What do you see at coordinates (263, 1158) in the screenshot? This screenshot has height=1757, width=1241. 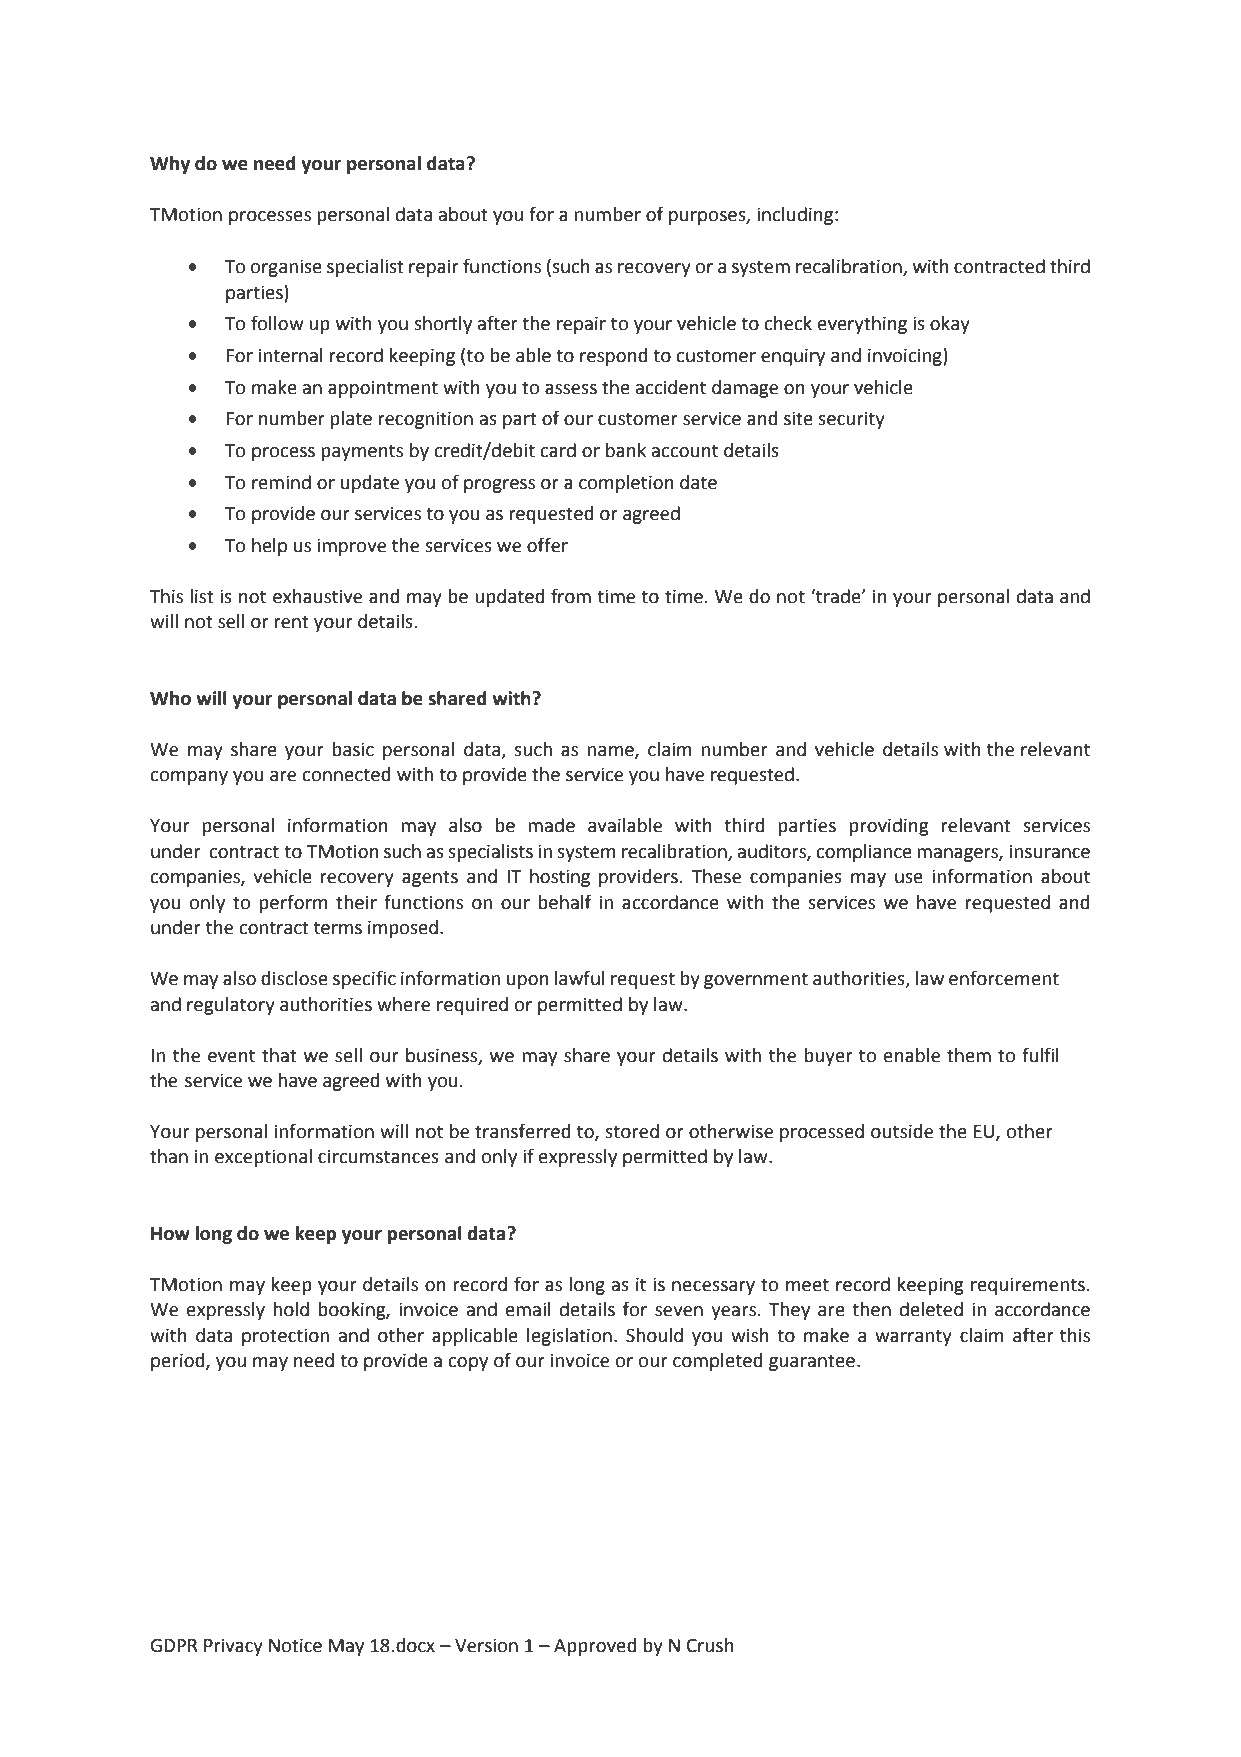 I see `exceptional` at bounding box center [263, 1158].
